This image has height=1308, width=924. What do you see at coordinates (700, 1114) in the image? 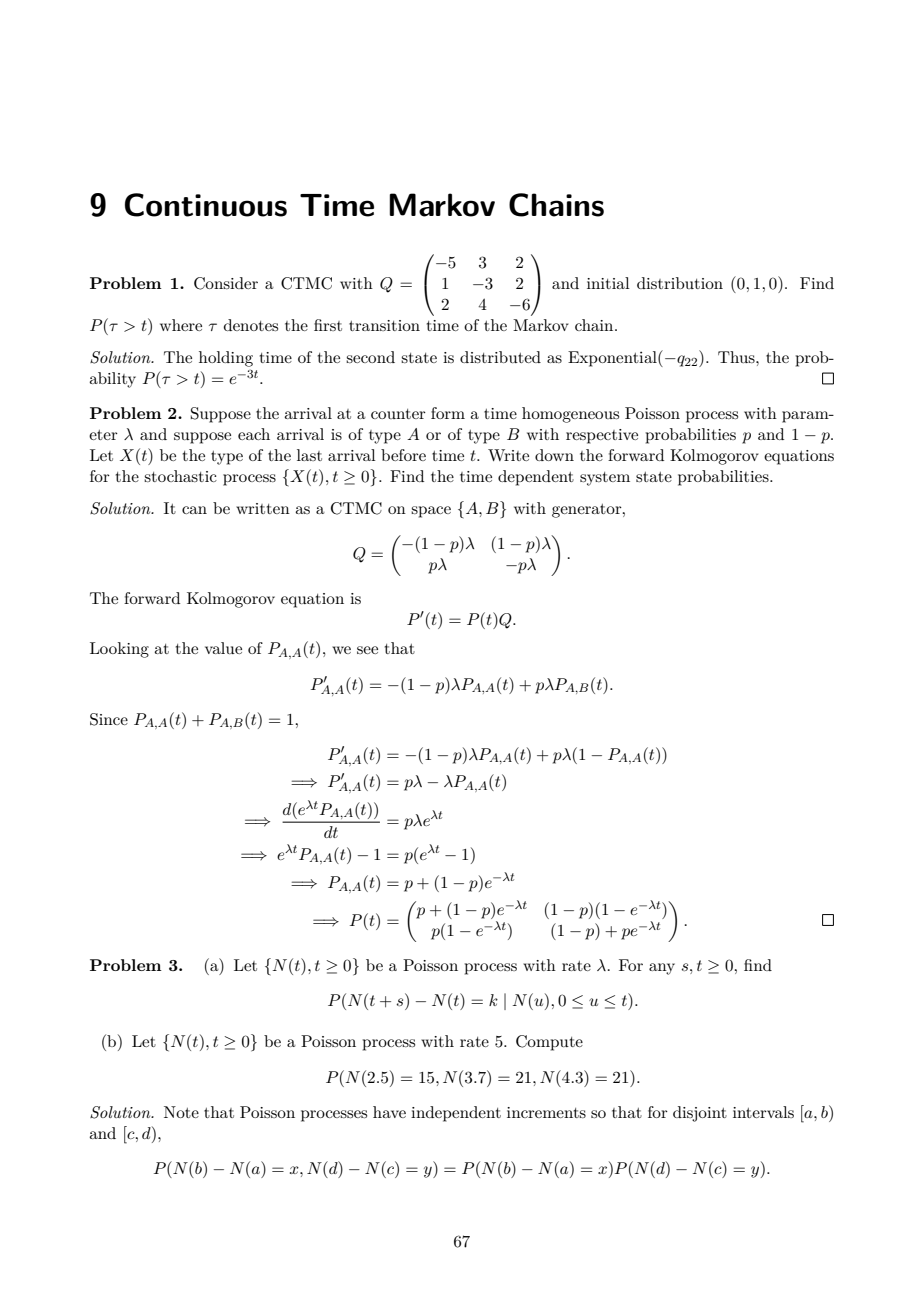
I see `disjoint` at bounding box center [700, 1114].
